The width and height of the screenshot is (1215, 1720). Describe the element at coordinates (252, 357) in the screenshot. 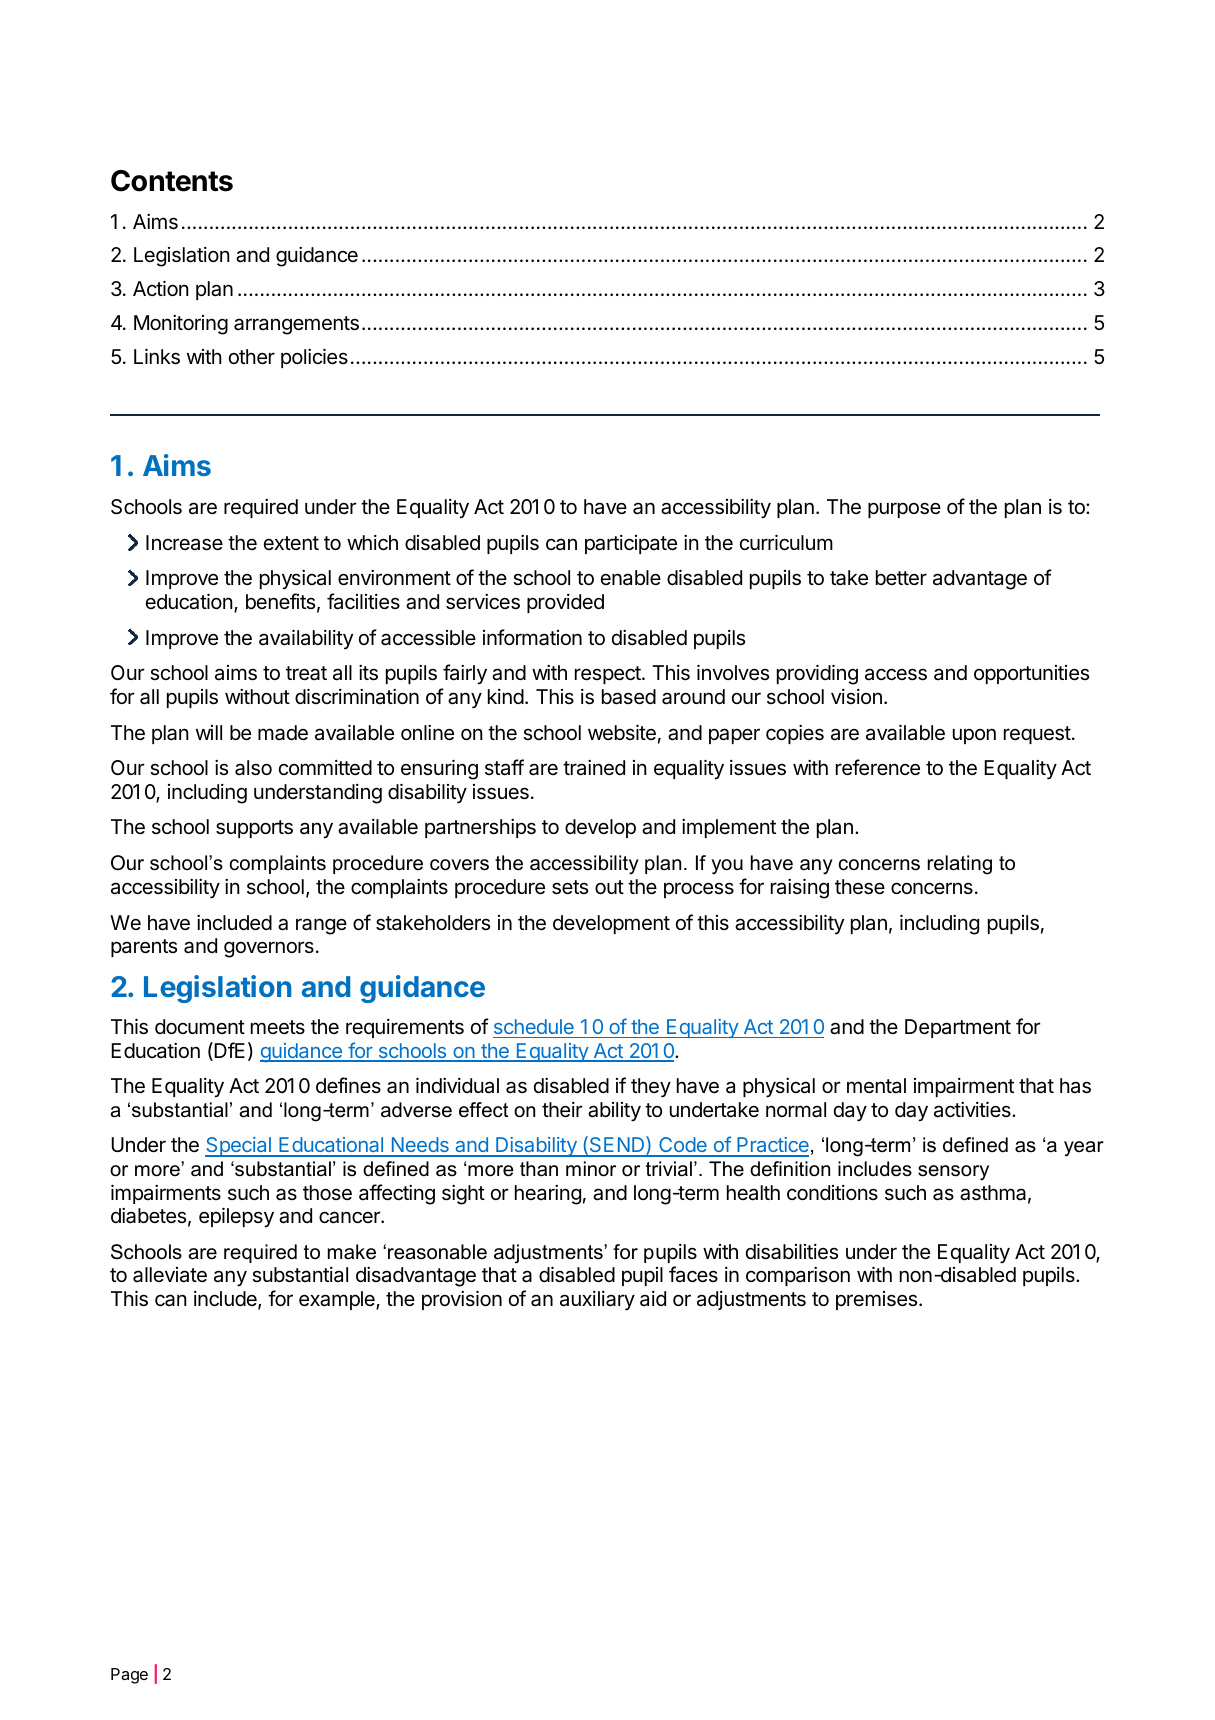

I see `other` at that location.
